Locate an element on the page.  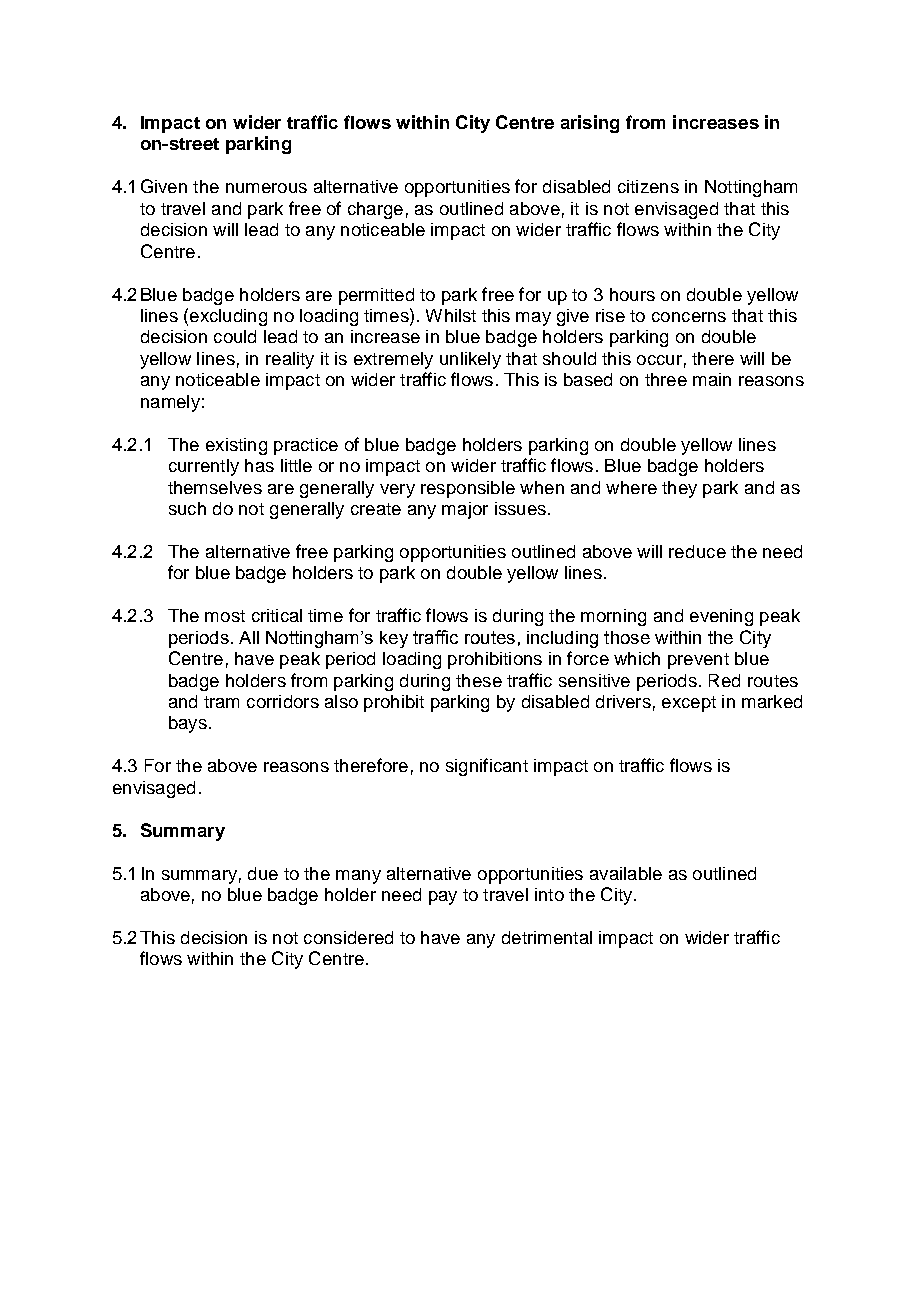
numerous is located at coordinates (266, 188).
